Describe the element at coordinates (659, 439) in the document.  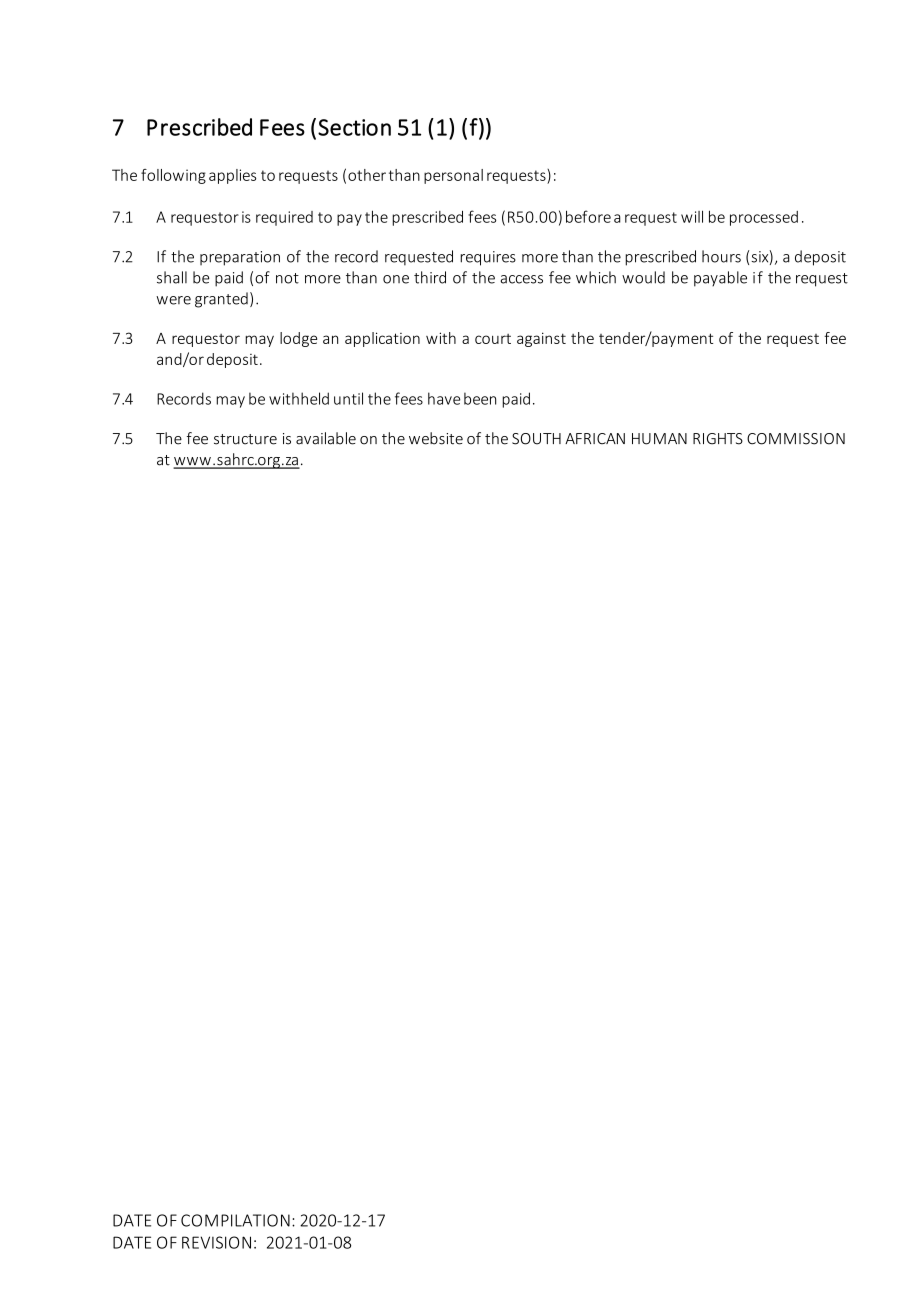
I see `HUMAN` at that location.
